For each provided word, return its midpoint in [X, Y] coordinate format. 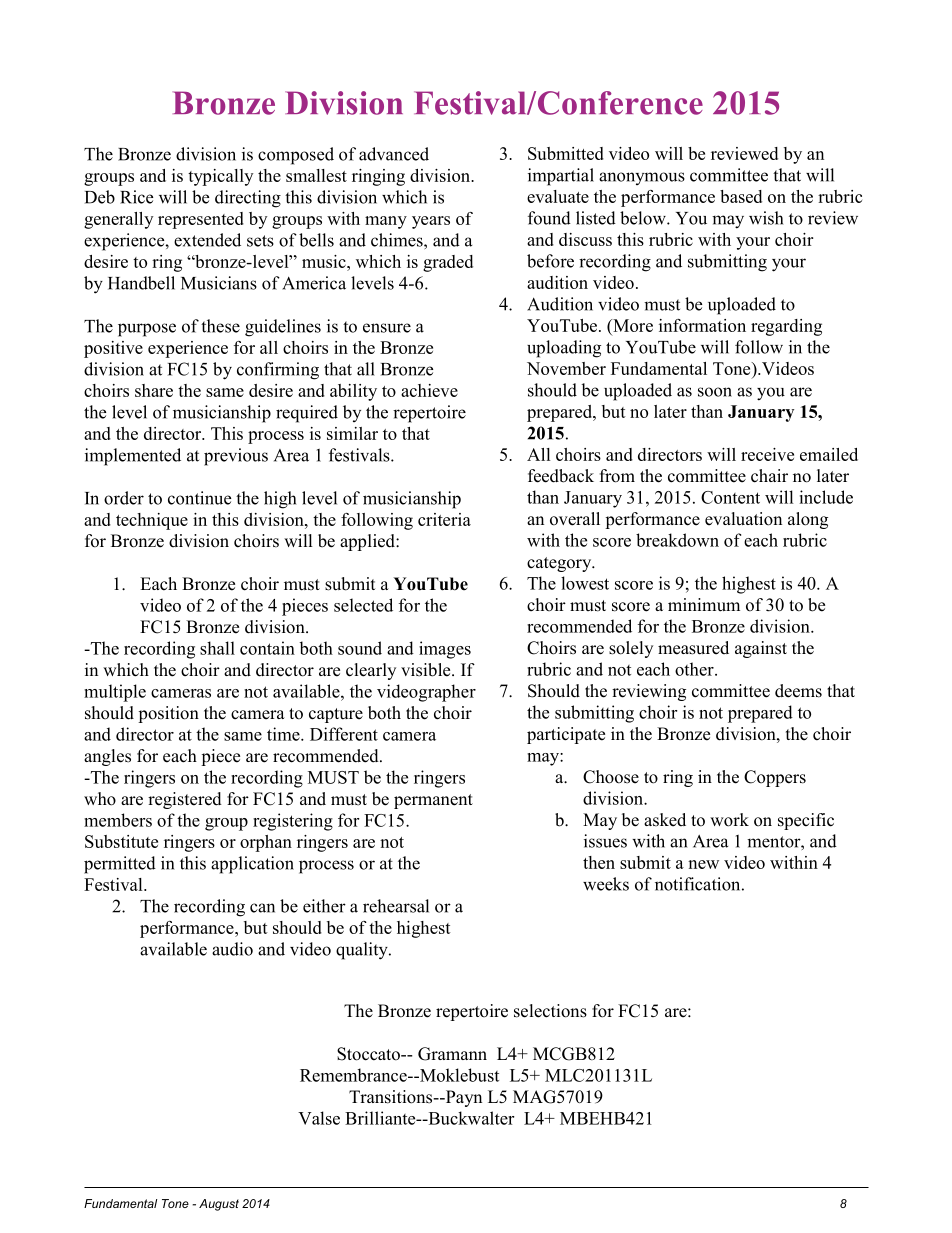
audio [232, 949]
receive [767, 454]
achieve [429, 390]
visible [427, 670]
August [219, 1205]
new [703, 864]
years [431, 222]
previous [236, 457]
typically [220, 177]
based [741, 196]
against [761, 649]
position [168, 714]
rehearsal [396, 906]
